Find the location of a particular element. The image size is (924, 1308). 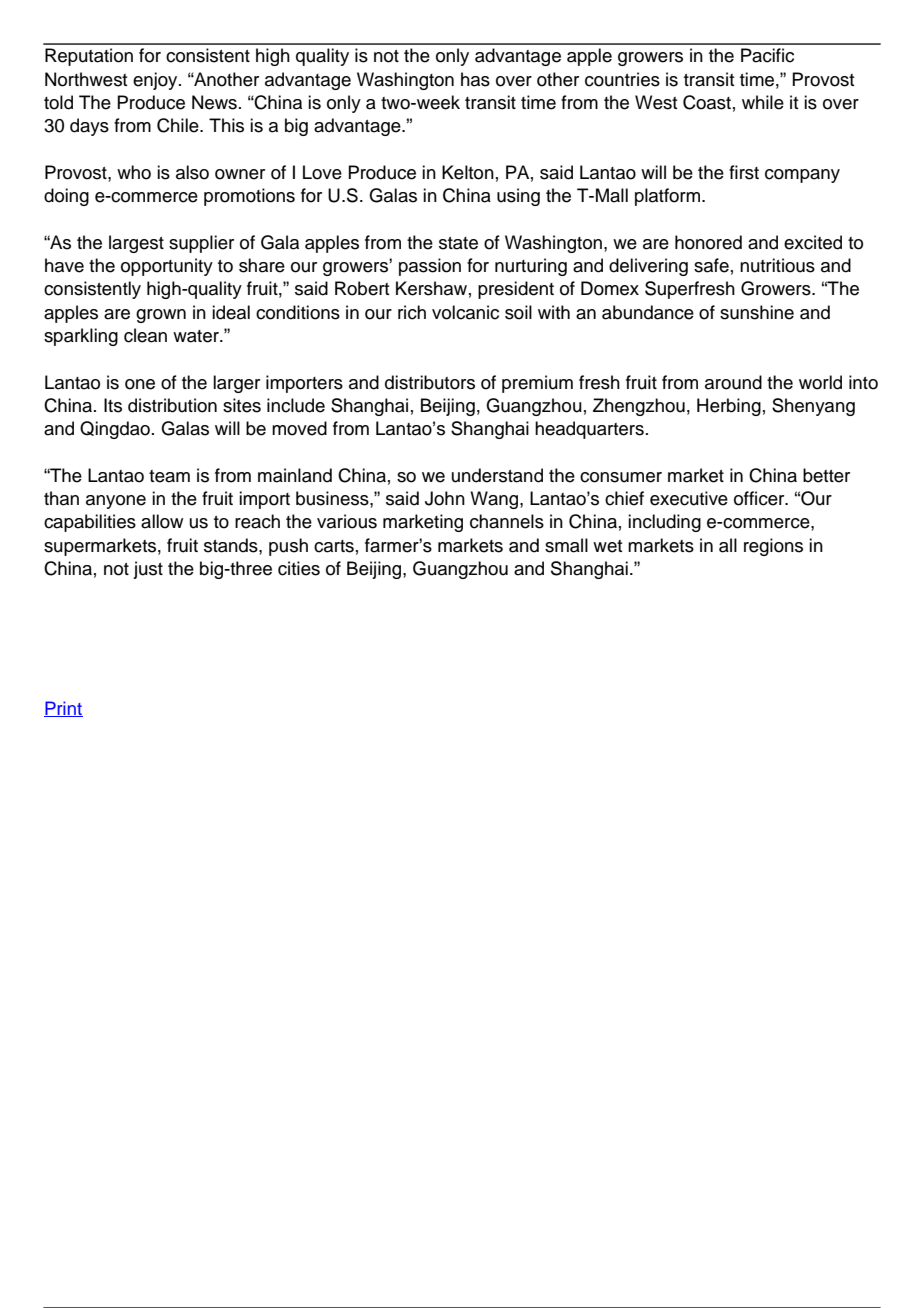

passion is located at coordinates (430, 267).
